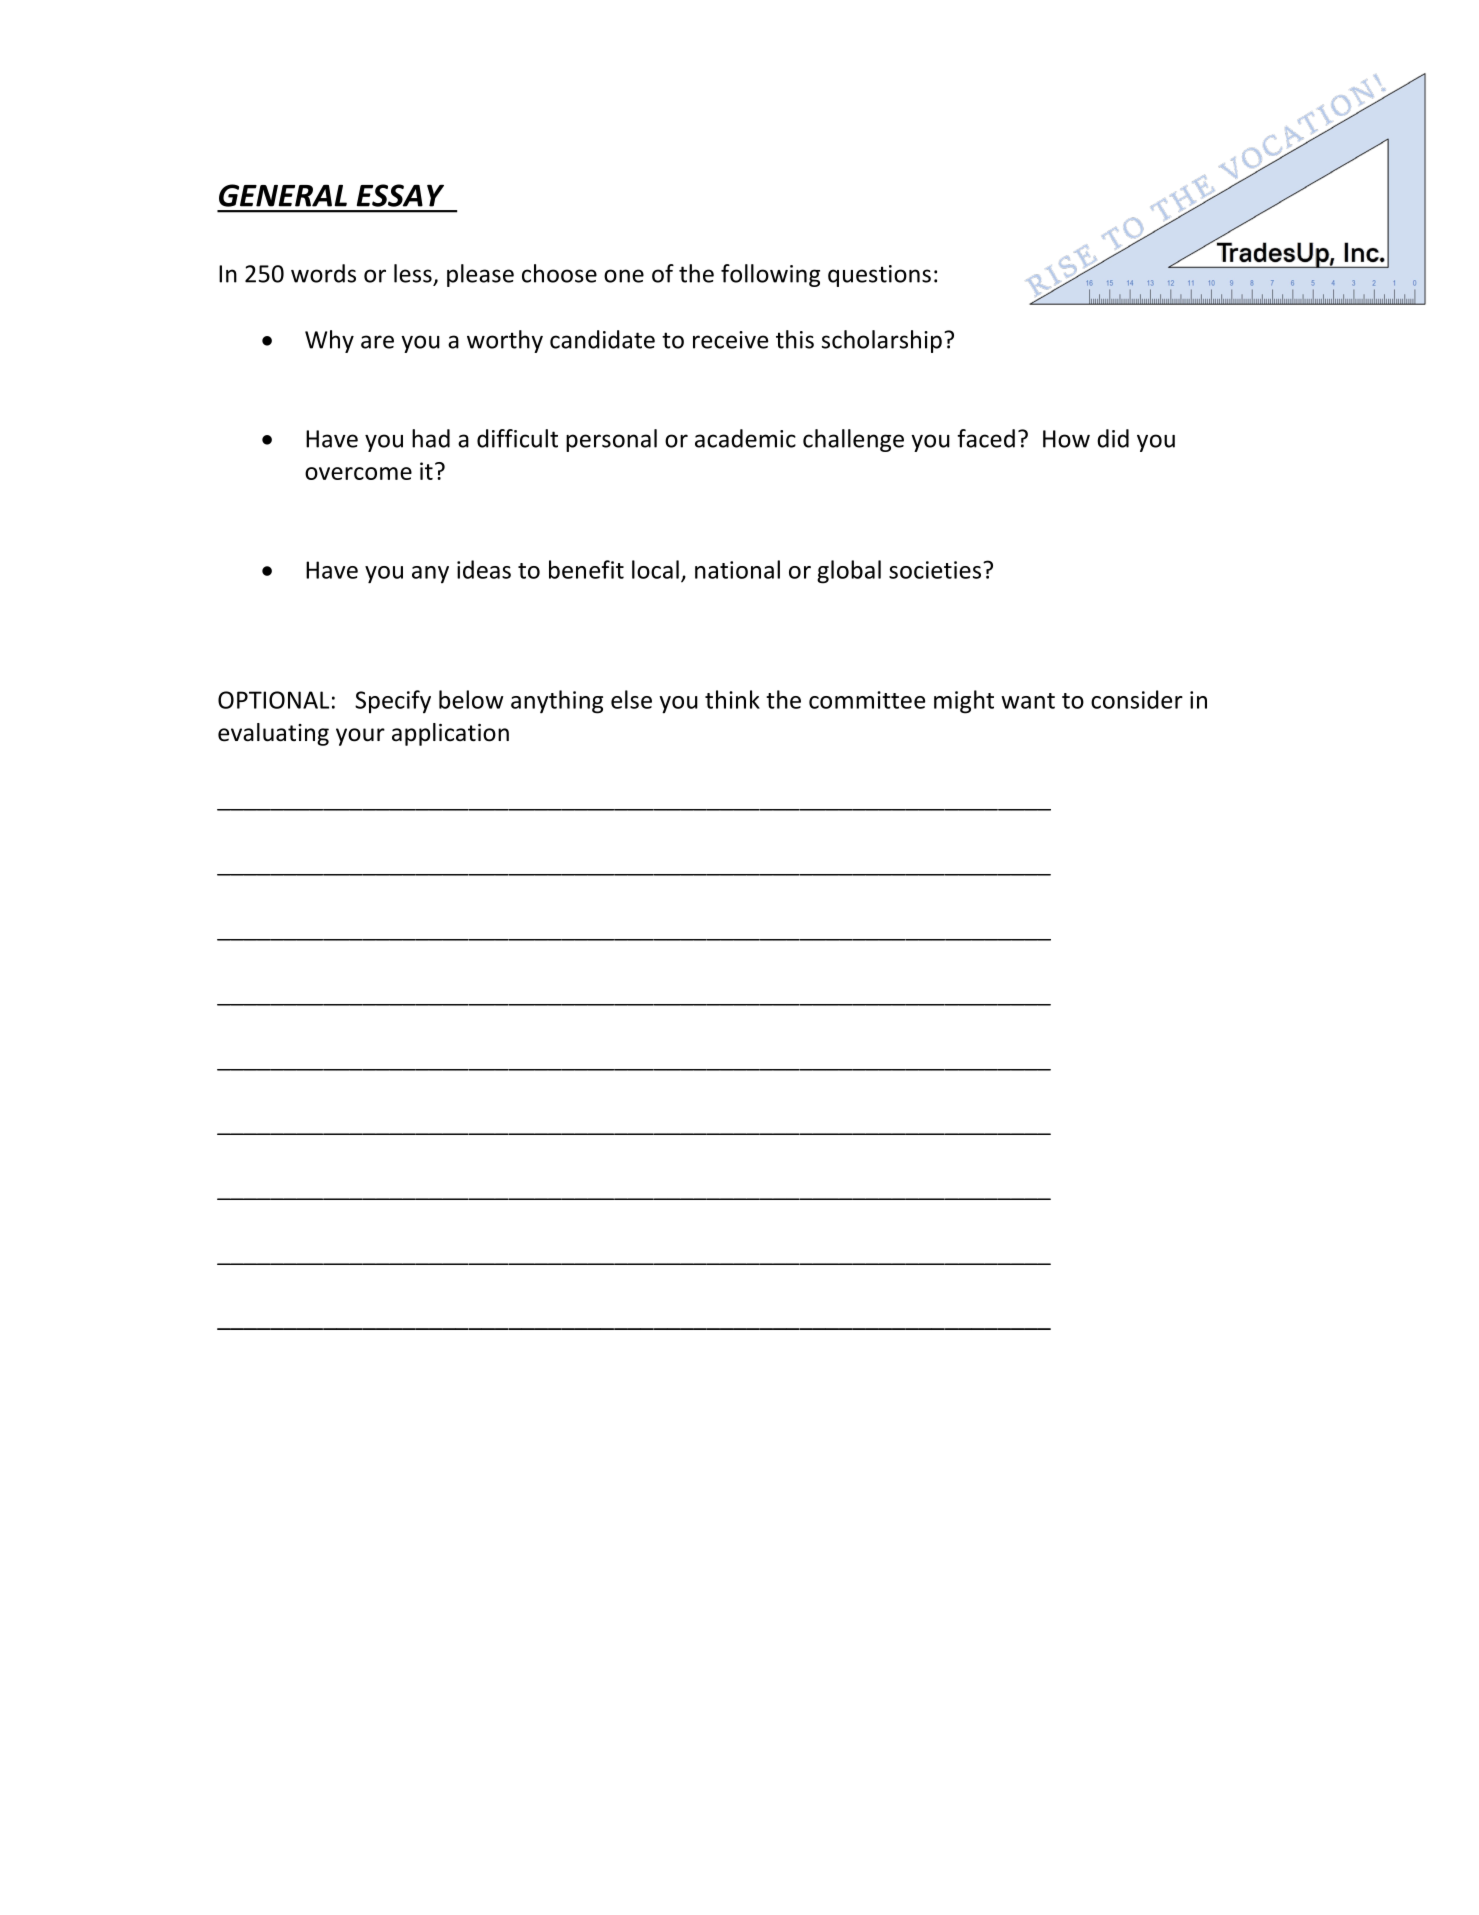 Image resolution: width=1479 pixels, height=1915 pixels. I want to click on academic, so click(745, 438).
